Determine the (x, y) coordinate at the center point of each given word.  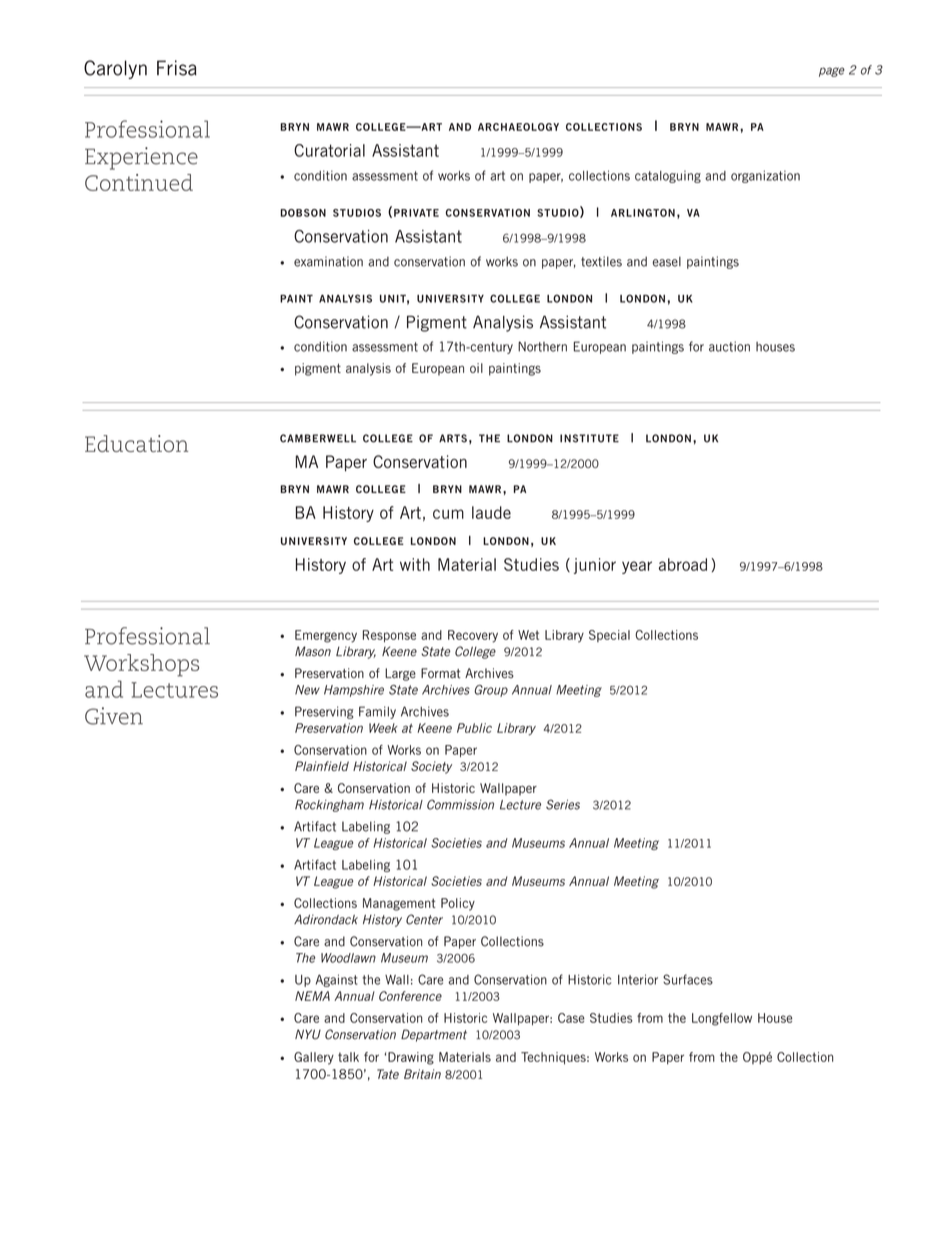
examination (328, 261)
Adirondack (326, 919)
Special (609, 636)
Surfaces (688, 979)
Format (441, 673)
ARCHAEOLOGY (518, 127)
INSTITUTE (589, 438)
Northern (542, 346)
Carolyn (115, 69)
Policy (458, 904)
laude (491, 512)
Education (136, 443)
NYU (308, 1034)
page (832, 72)
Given (114, 716)
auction (729, 346)
